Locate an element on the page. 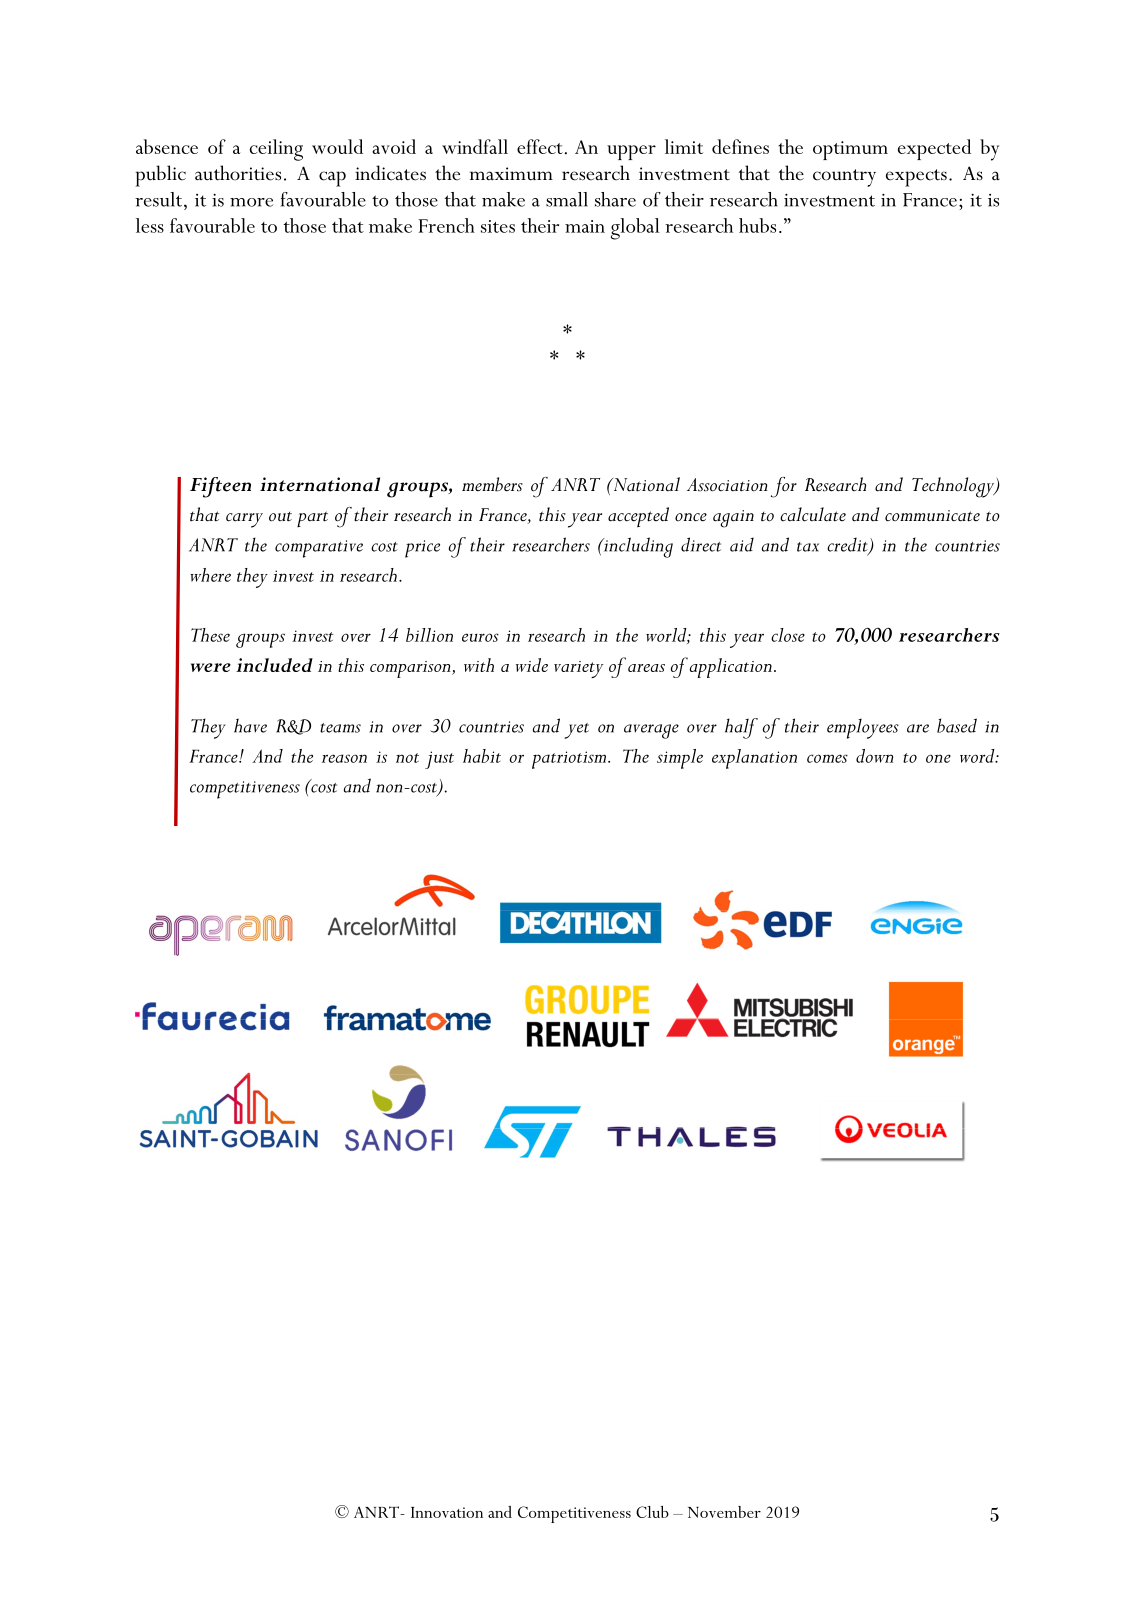  more is located at coordinates (251, 202).
